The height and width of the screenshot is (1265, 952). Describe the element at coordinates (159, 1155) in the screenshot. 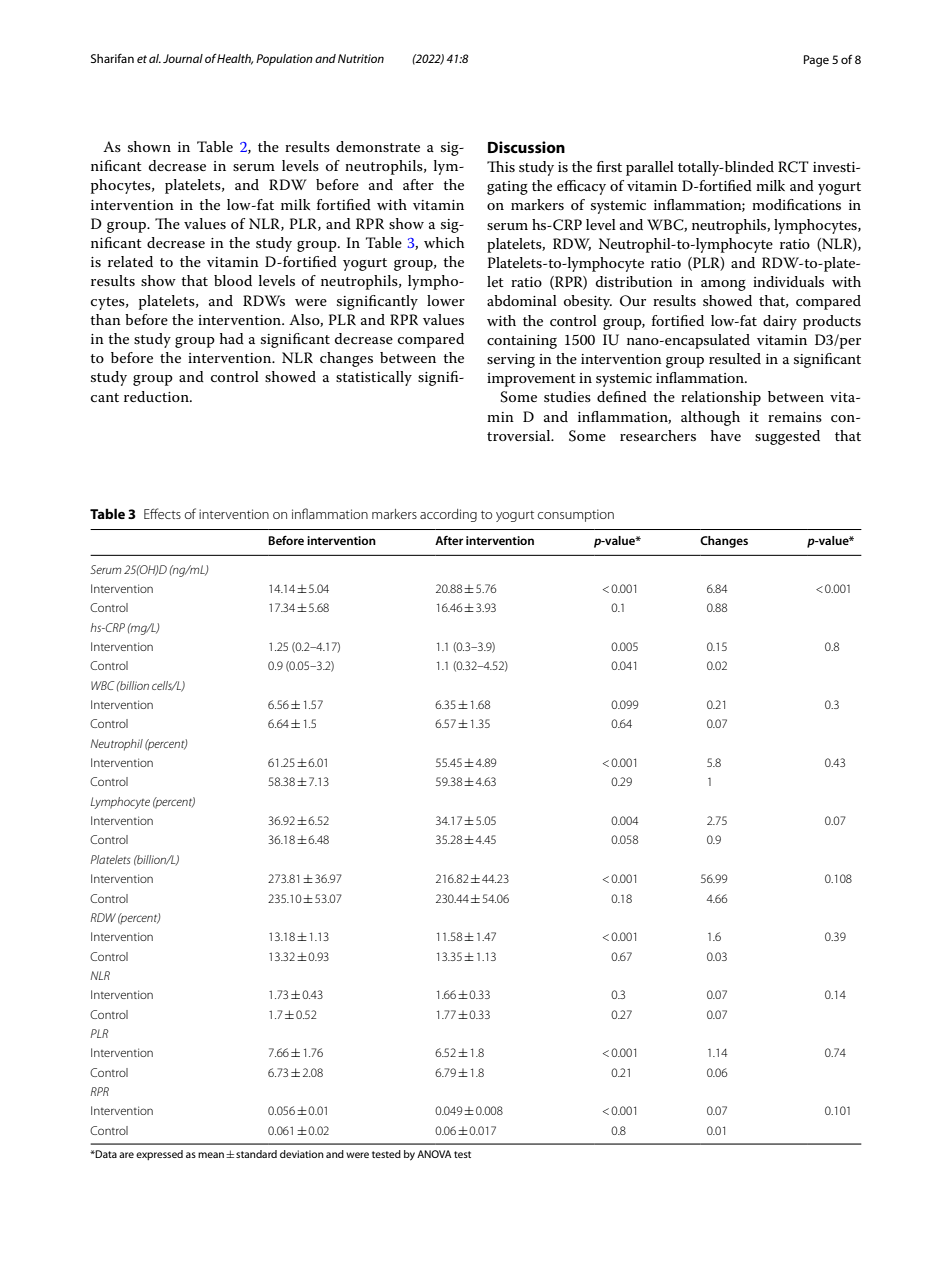

I see `expressed` at that location.
